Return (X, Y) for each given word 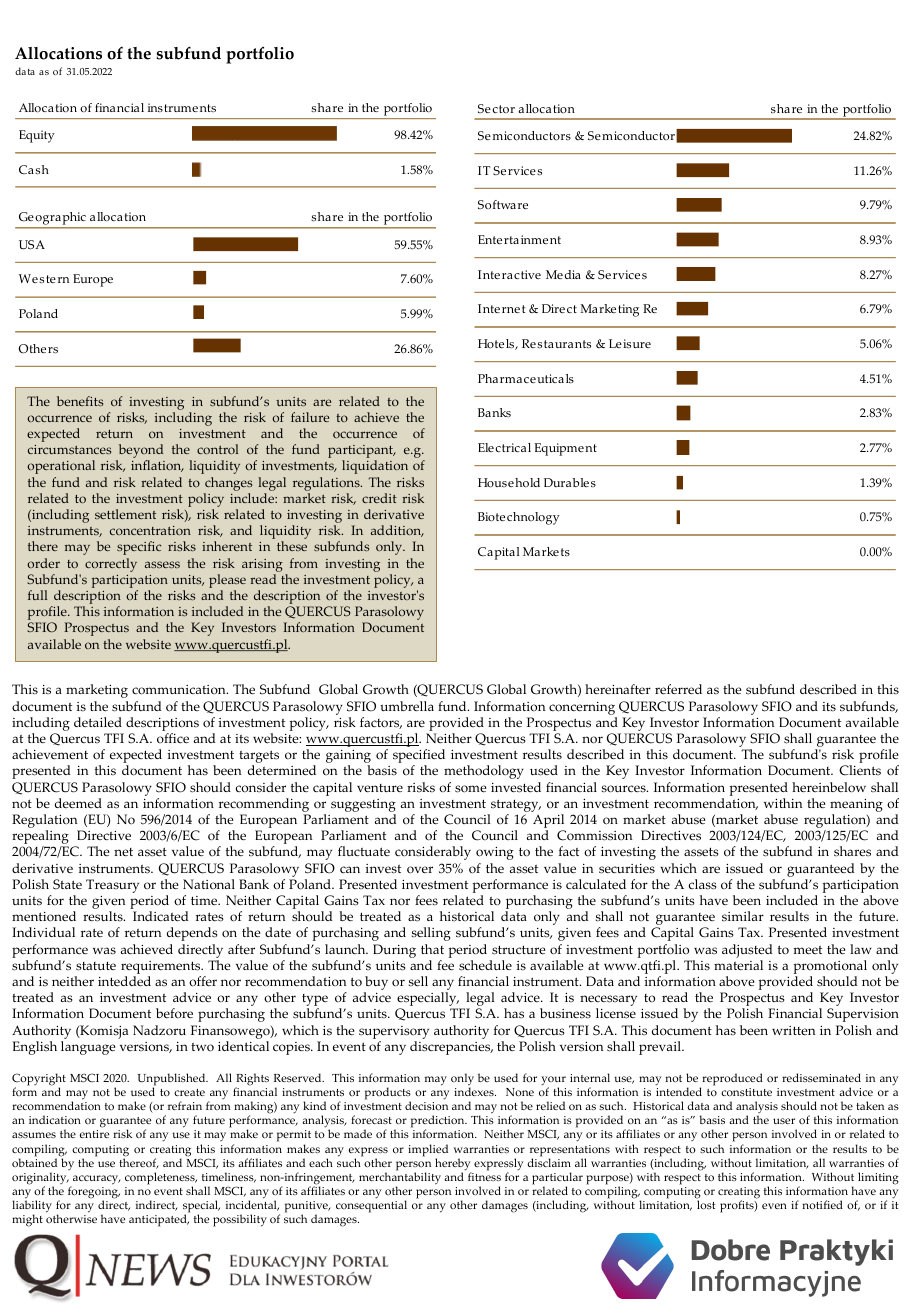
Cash (34, 170)
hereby (453, 1165)
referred (678, 689)
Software (503, 204)
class (703, 884)
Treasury (112, 886)
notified (822, 1204)
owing (495, 853)
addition (397, 531)
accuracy (95, 1181)
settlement (125, 514)
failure (310, 417)
